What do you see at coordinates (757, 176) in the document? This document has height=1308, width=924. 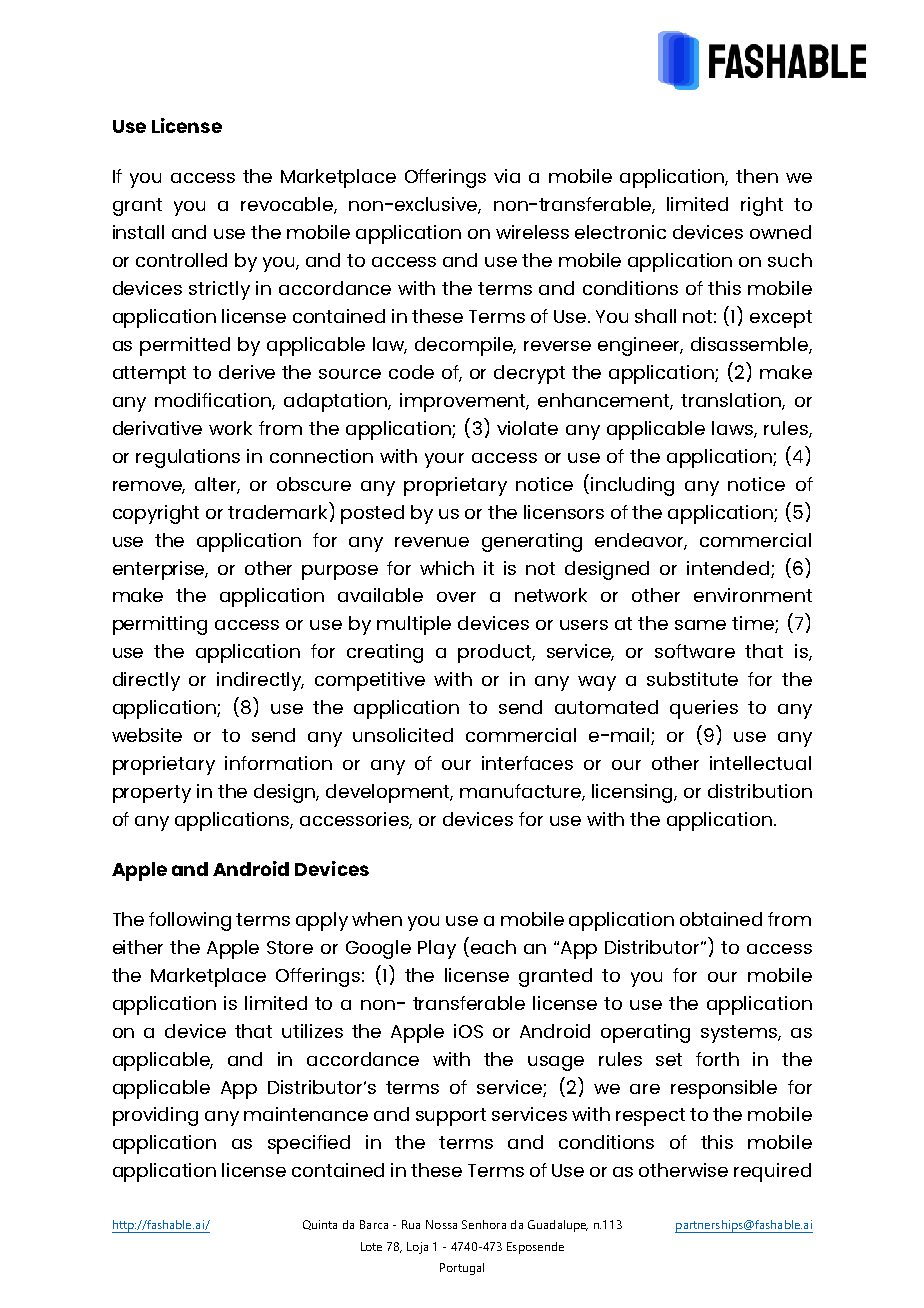 I see `then` at bounding box center [757, 176].
